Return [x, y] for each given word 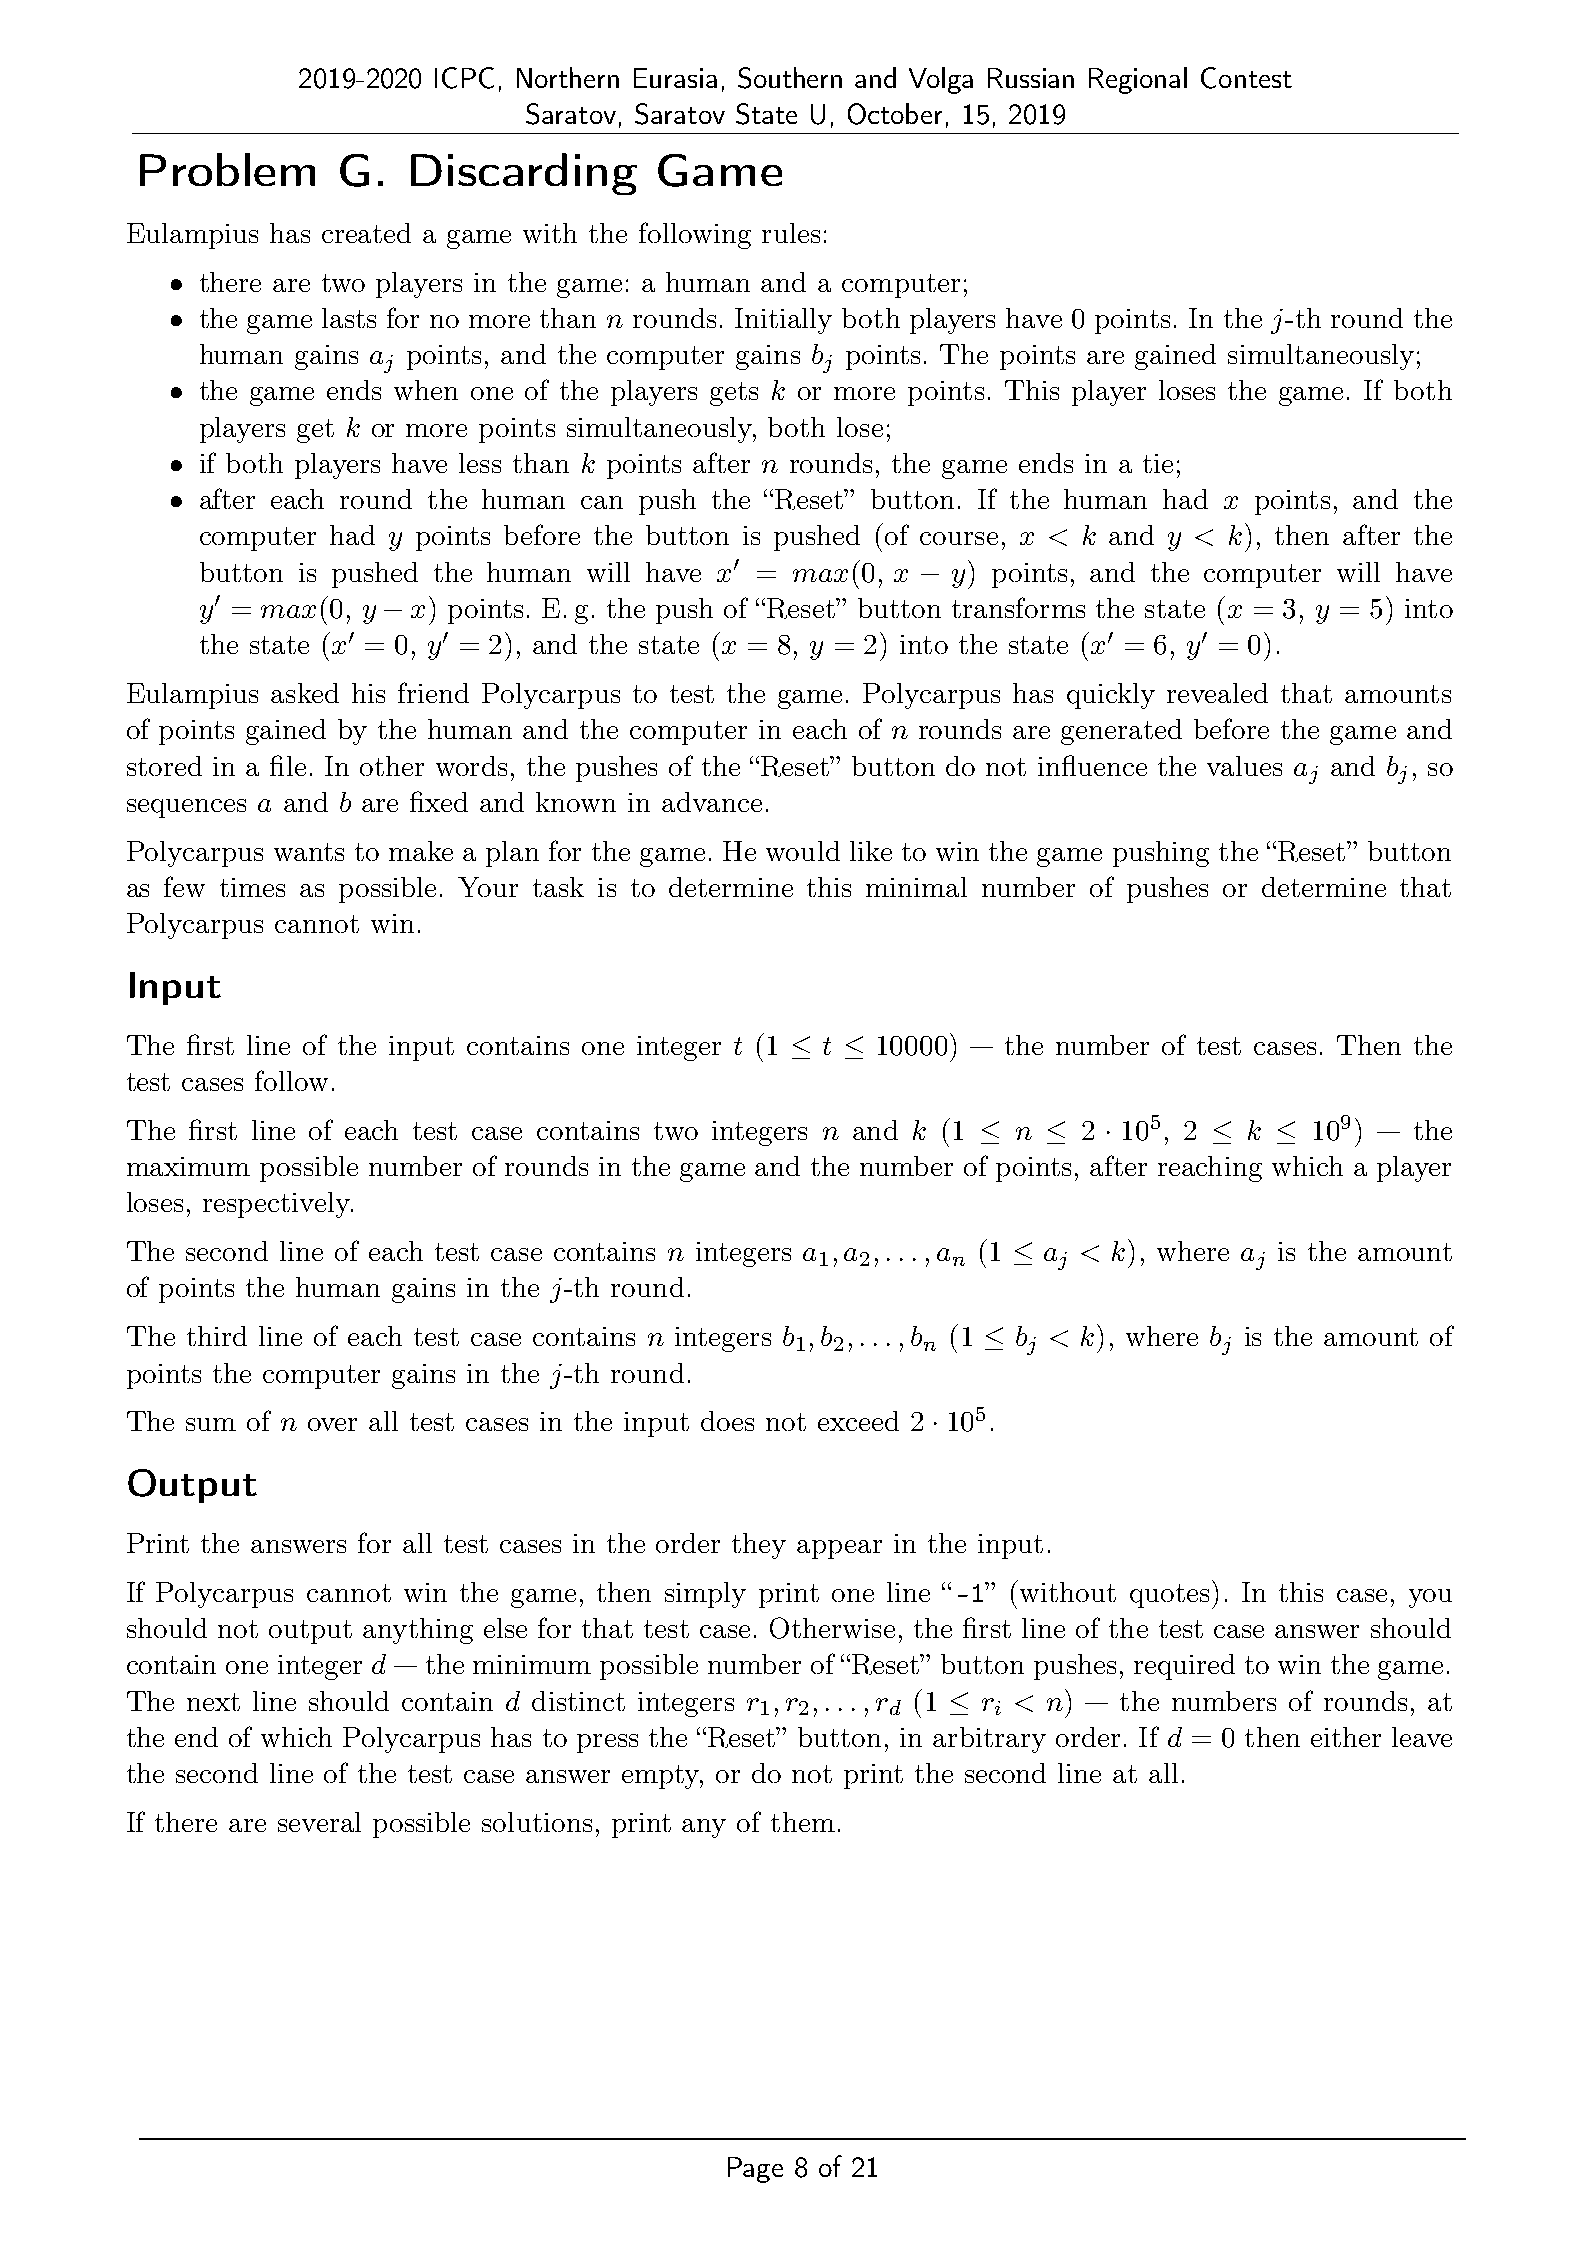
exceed [858, 1421]
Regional [1138, 80]
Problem [227, 169]
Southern [790, 78]
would [803, 851]
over [332, 1424]
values [1244, 766]
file [288, 765]
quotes [1169, 1596]
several [319, 1822]
